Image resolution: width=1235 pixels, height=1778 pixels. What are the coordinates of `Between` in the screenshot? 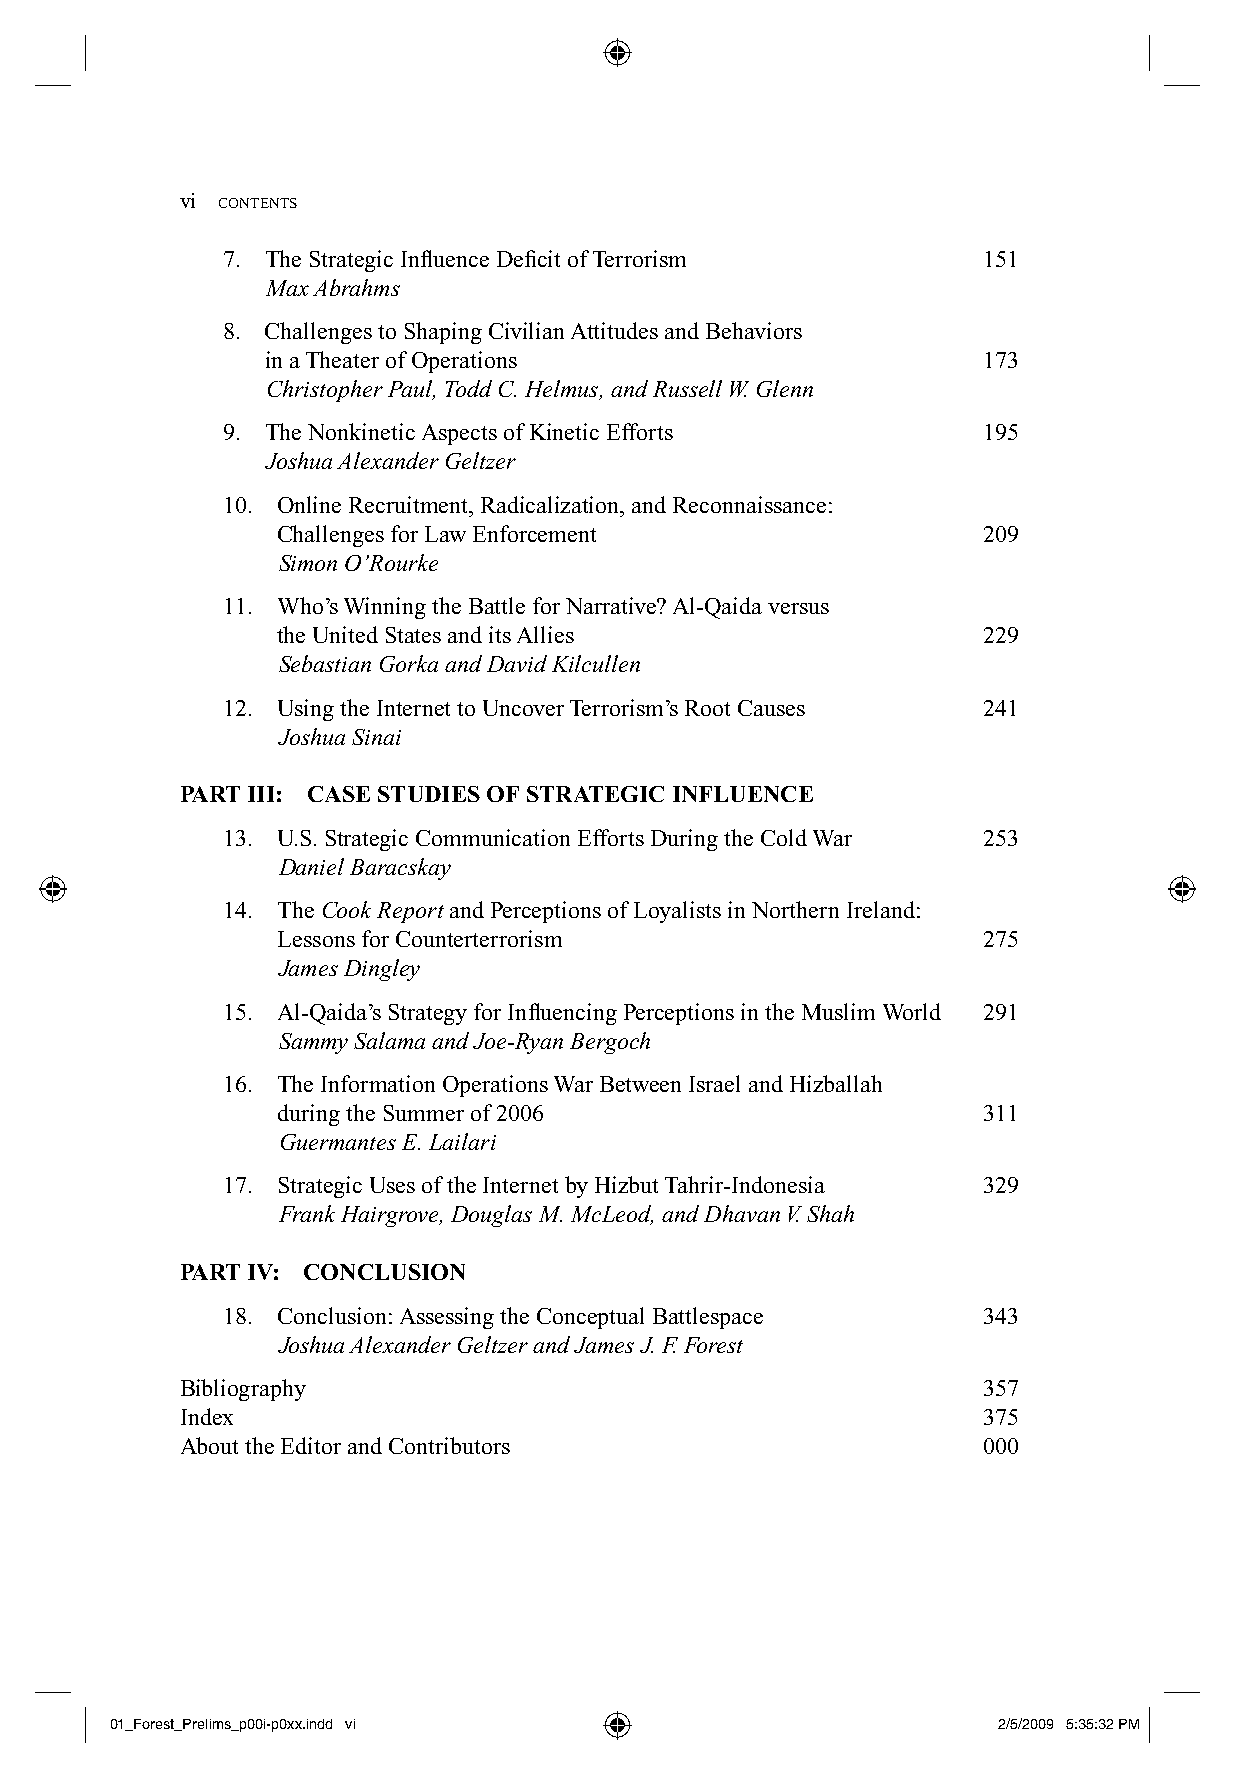 It's located at (640, 1084).
